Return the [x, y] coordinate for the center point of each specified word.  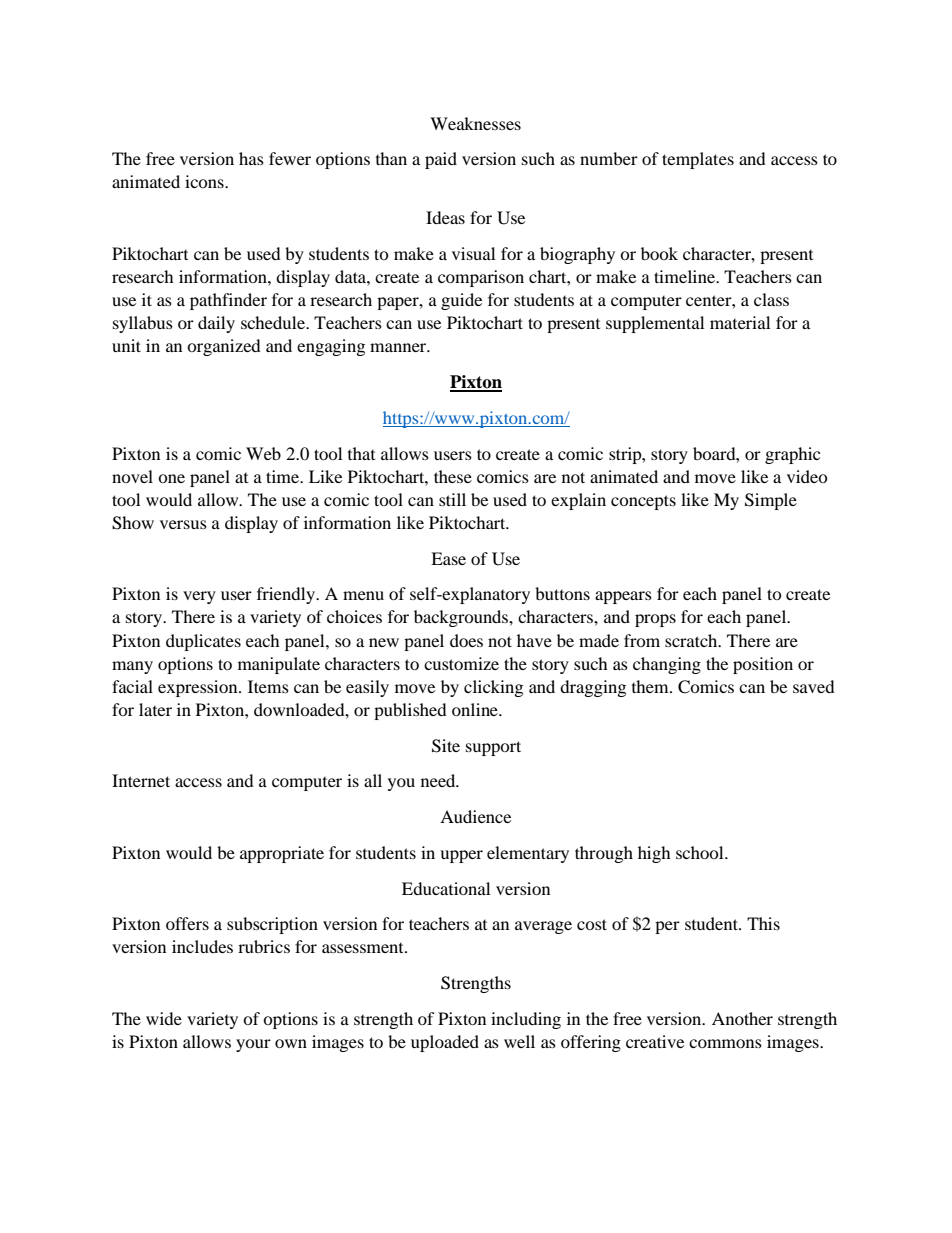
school [701, 852]
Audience [475, 816]
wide [164, 1018]
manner [399, 347]
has [251, 158]
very [199, 597]
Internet [141, 780]
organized [224, 347]
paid [441, 160]
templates [698, 160]
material [740, 322]
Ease [448, 558]
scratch [692, 640]
